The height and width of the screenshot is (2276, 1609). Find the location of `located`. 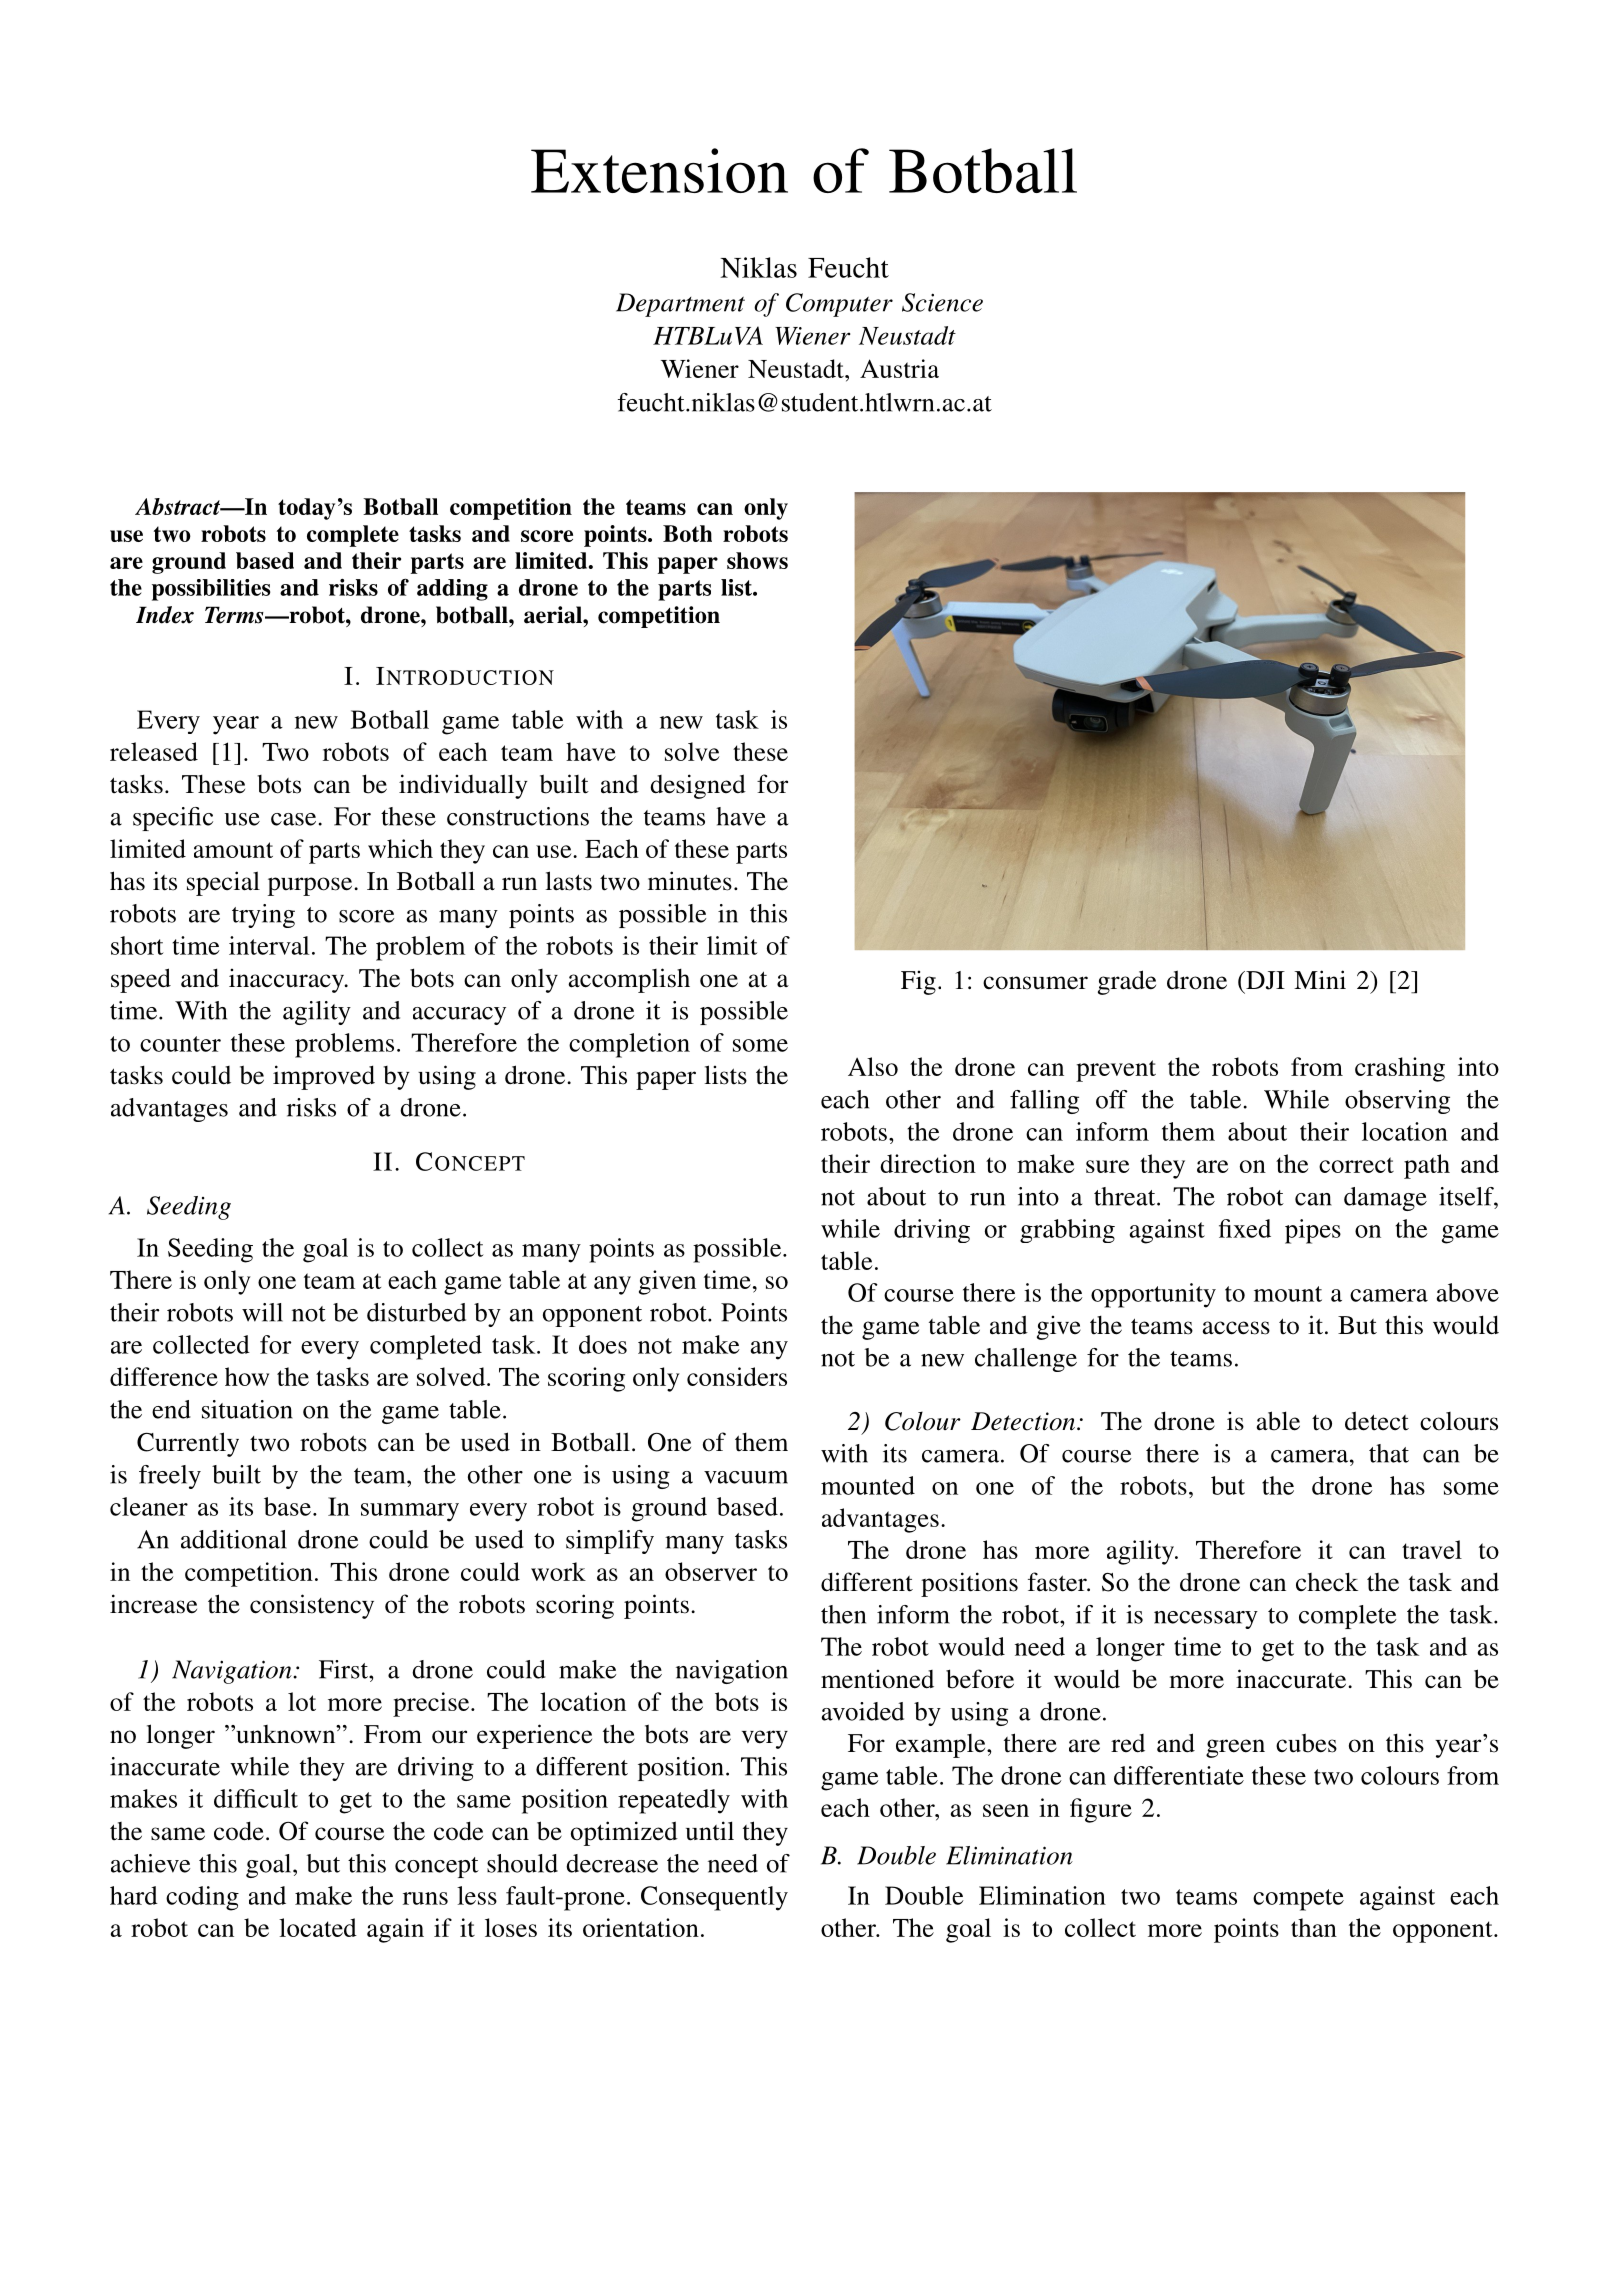

located is located at coordinates (318, 1927).
